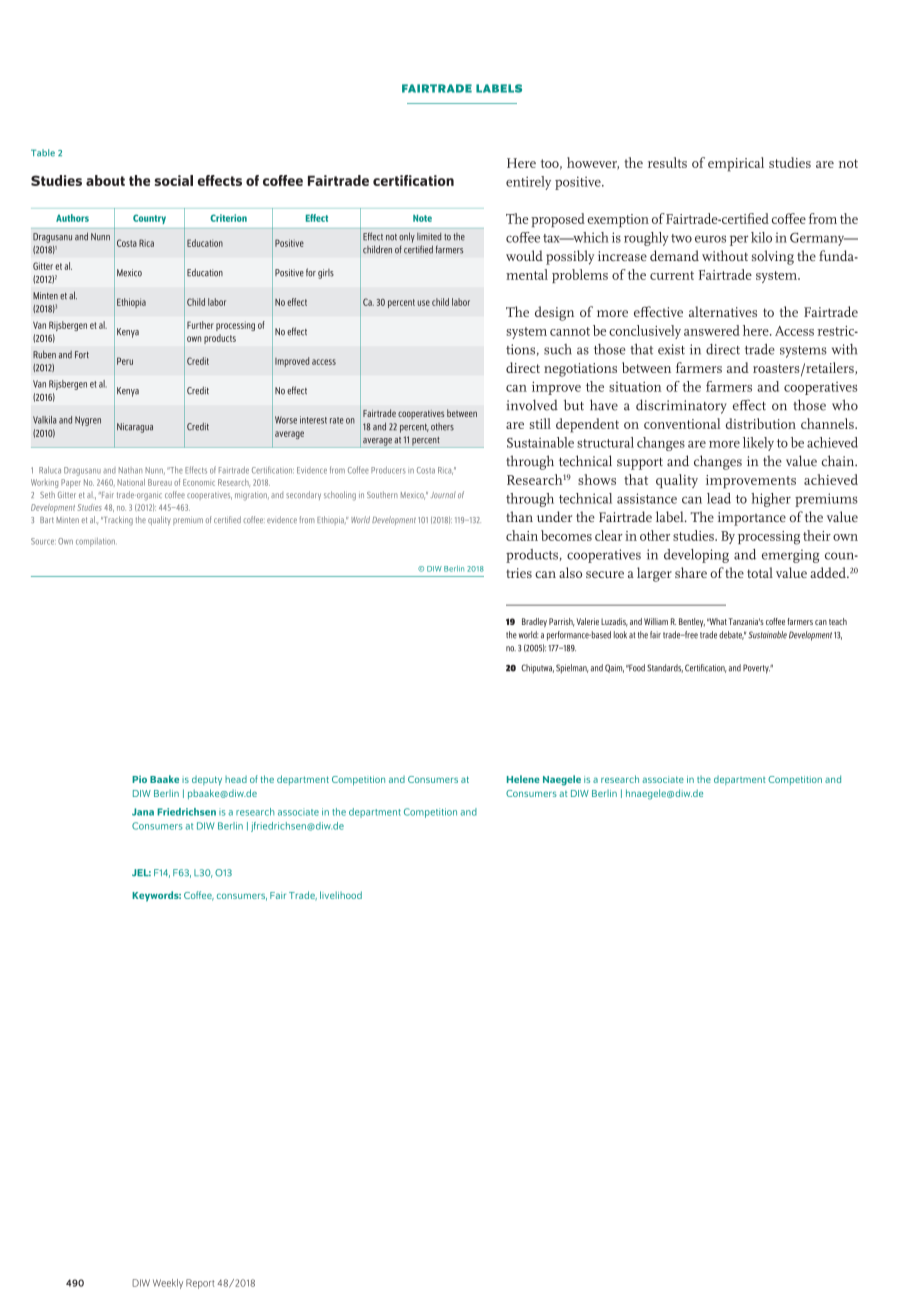 This document has height=1308, width=924. I want to click on Nicaragua, so click(135, 428).
